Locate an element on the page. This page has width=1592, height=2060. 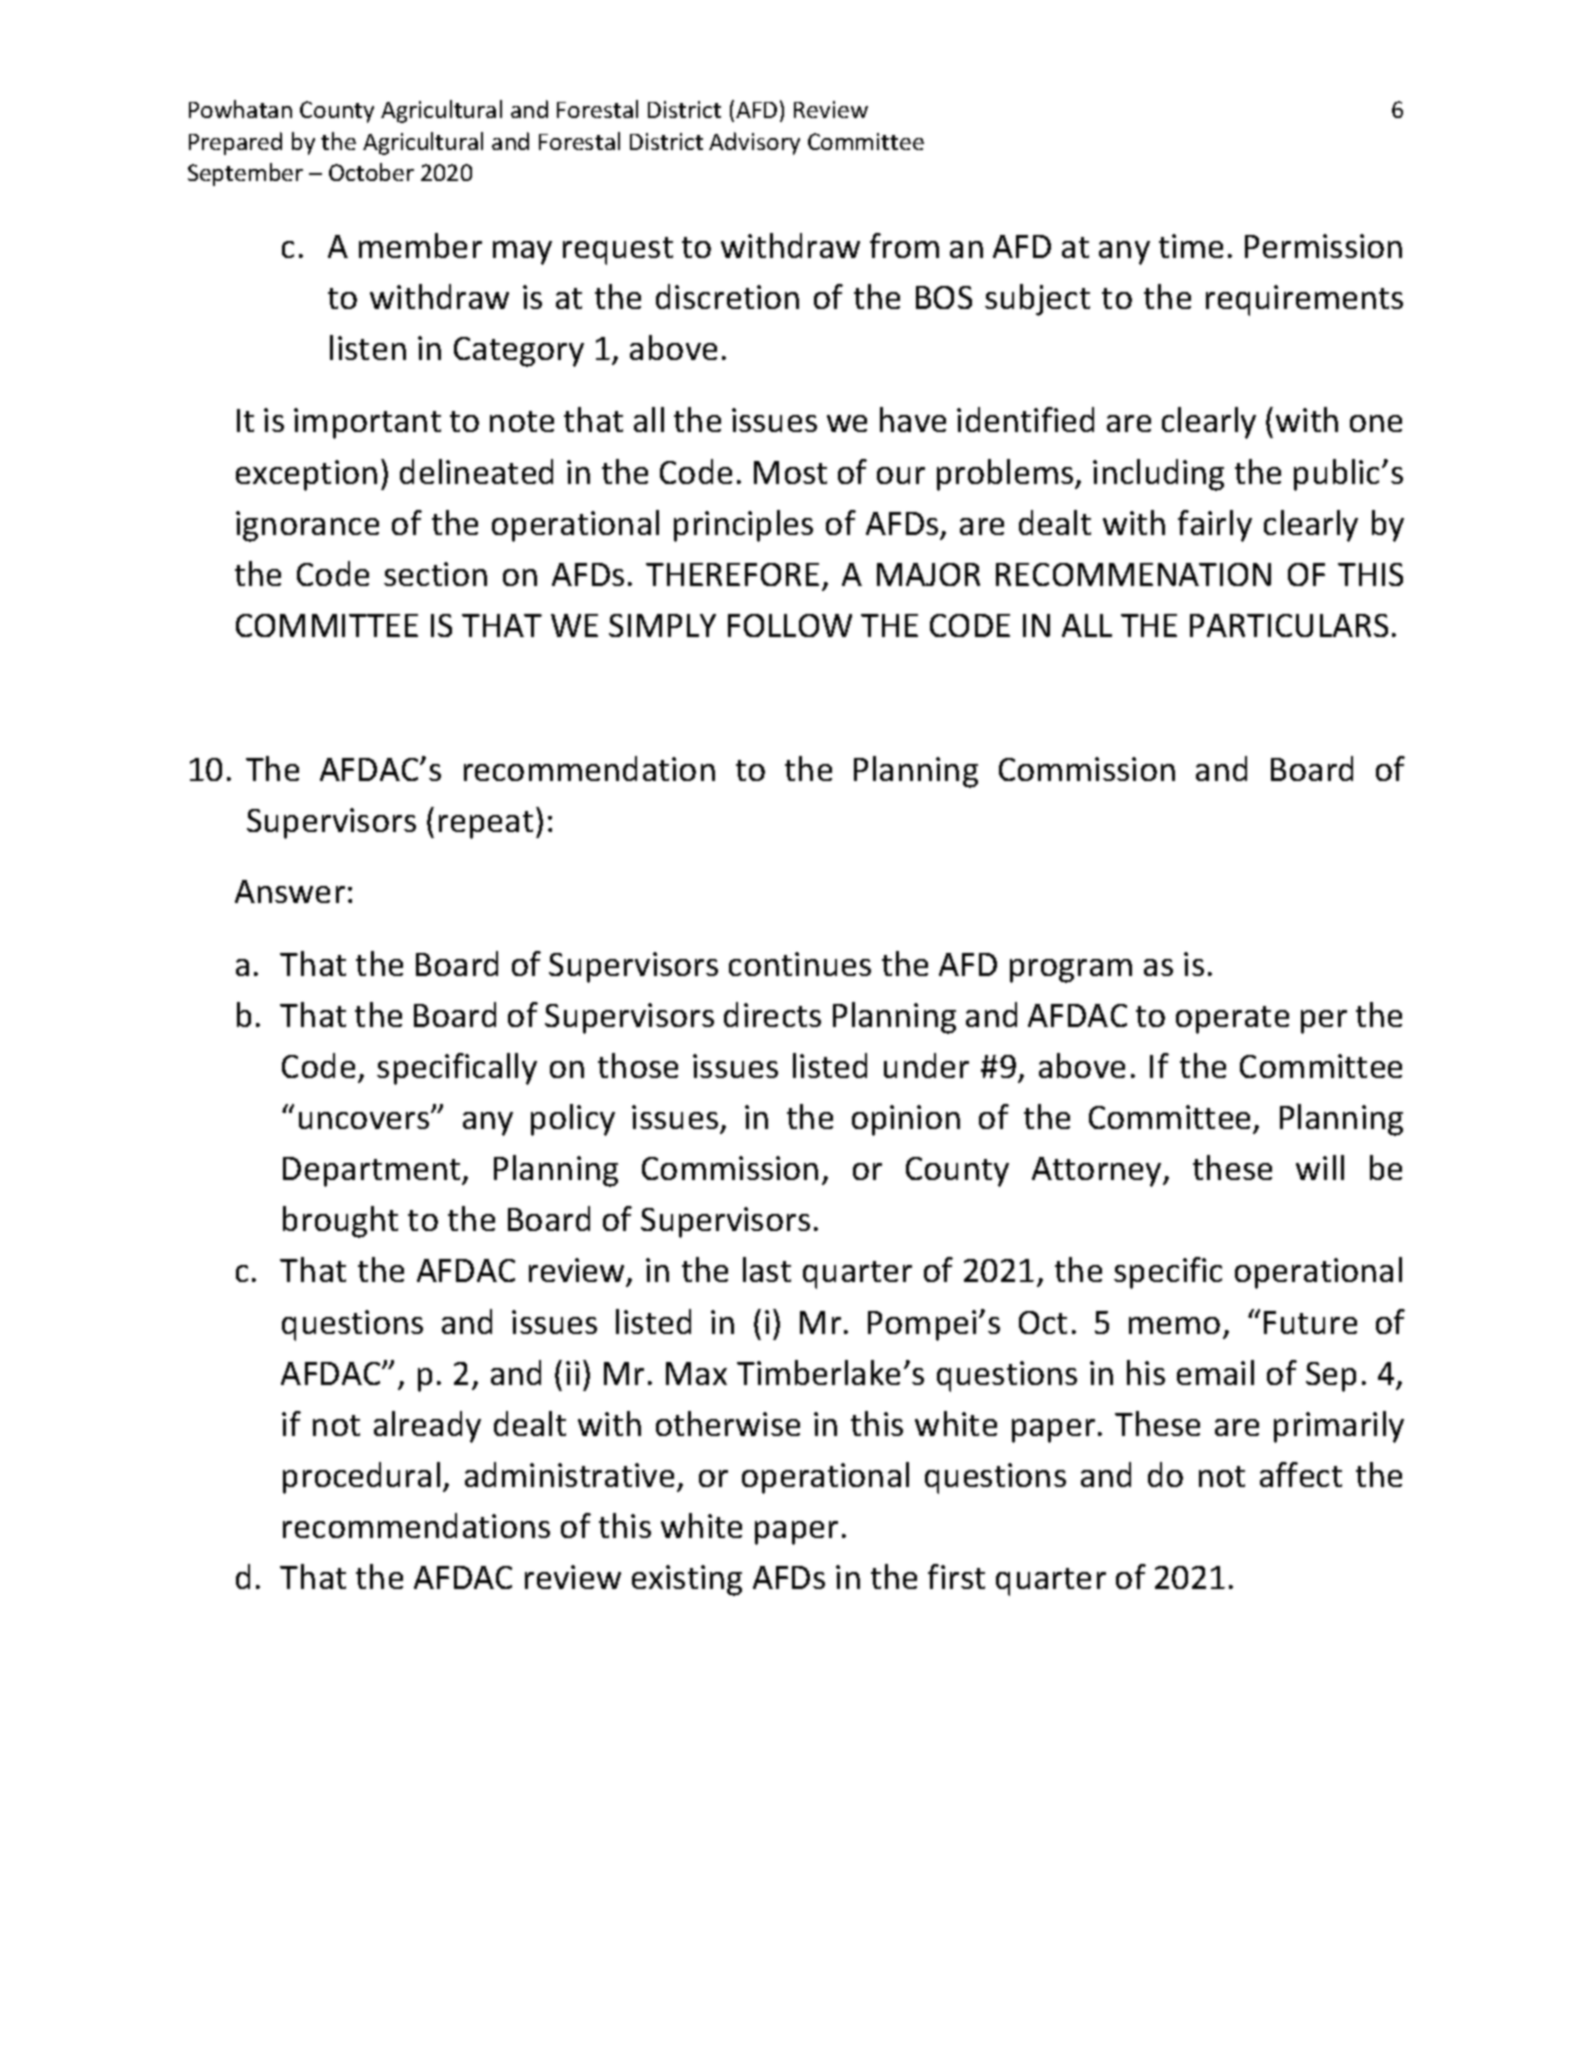
Department is located at coordinates (373, 1172).
